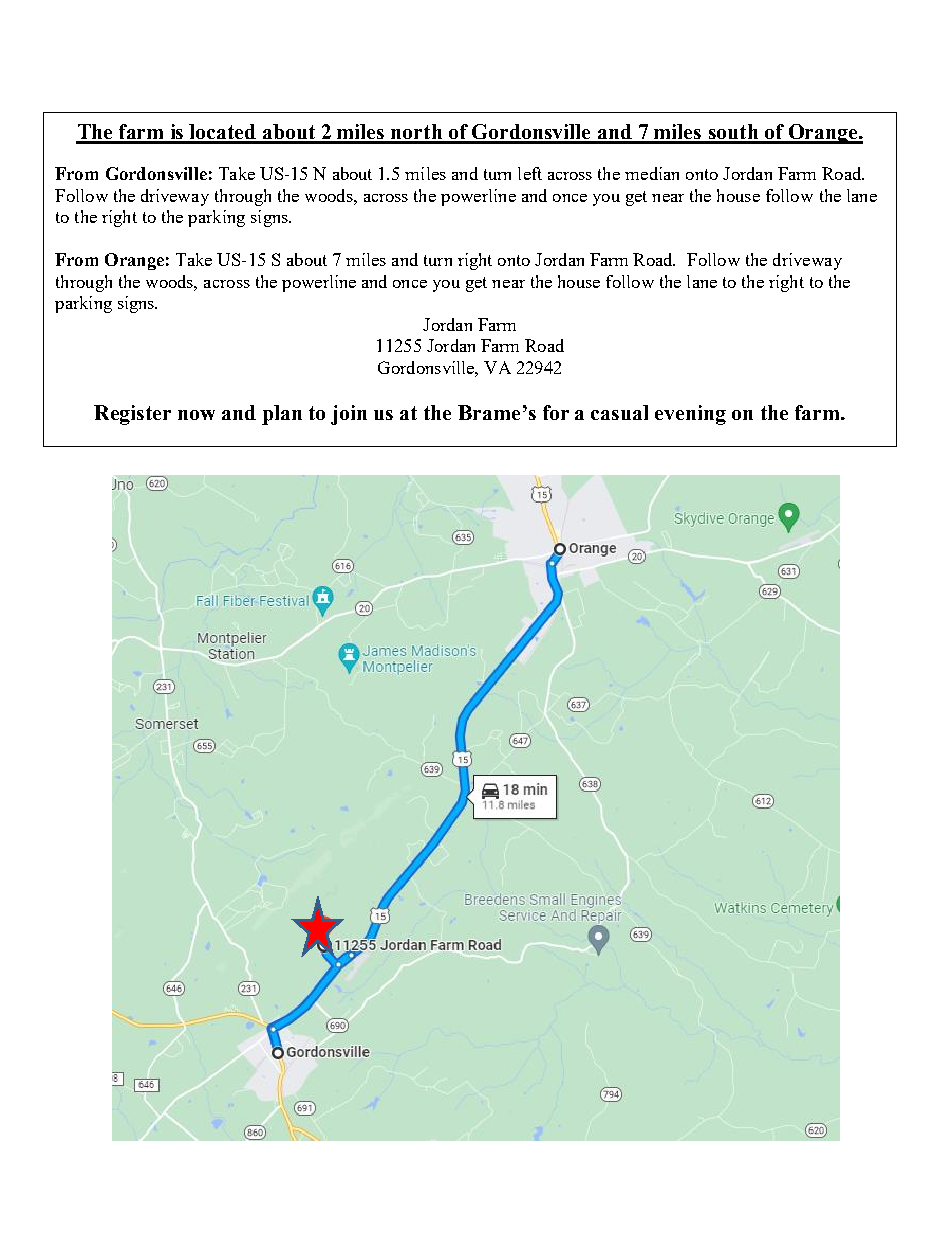  Describe the element at coordinates (619, 412) in the document. I see `casual` at that location.
